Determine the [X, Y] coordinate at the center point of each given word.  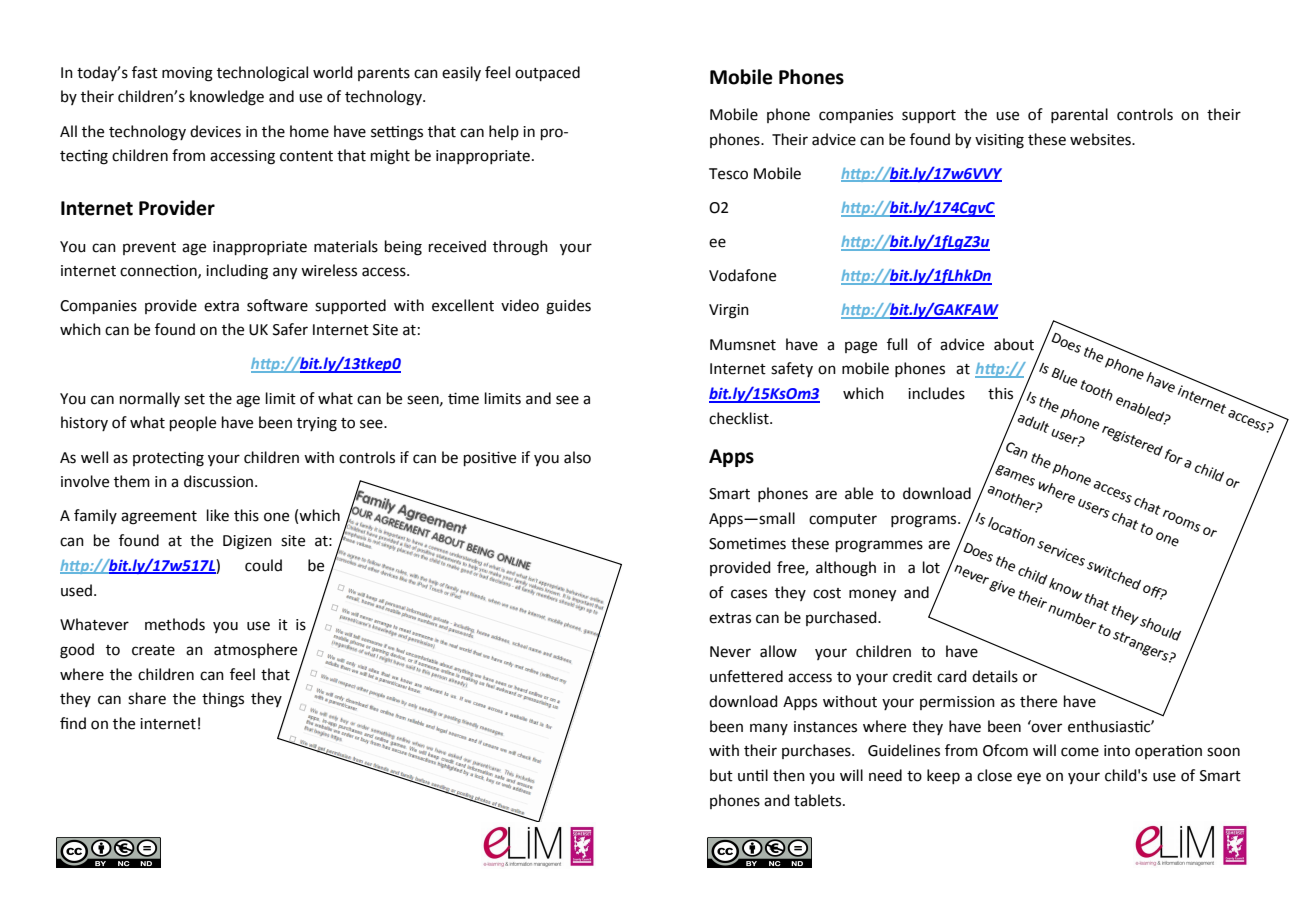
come [1080, 752]
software [277, 305]
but [721, 775]
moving [187, 74]
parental [1079, 115]
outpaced [547, 73]
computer [843, 520]
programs [925, 521]
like [218, 515]
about [1014, 344]
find [73, 723]
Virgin [729, 311]
